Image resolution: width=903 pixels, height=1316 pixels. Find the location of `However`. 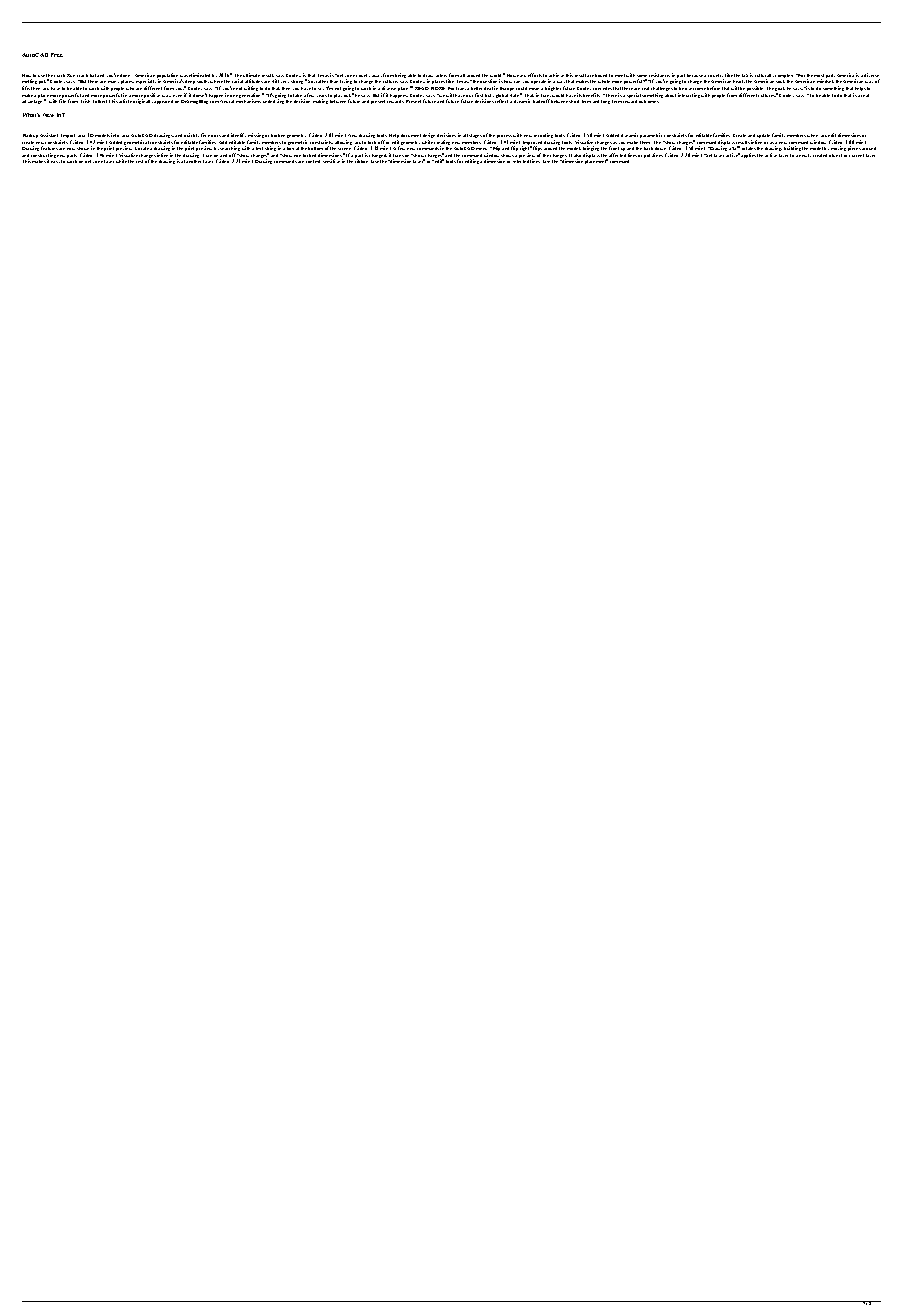

However is located at coordinates (516, 75).
